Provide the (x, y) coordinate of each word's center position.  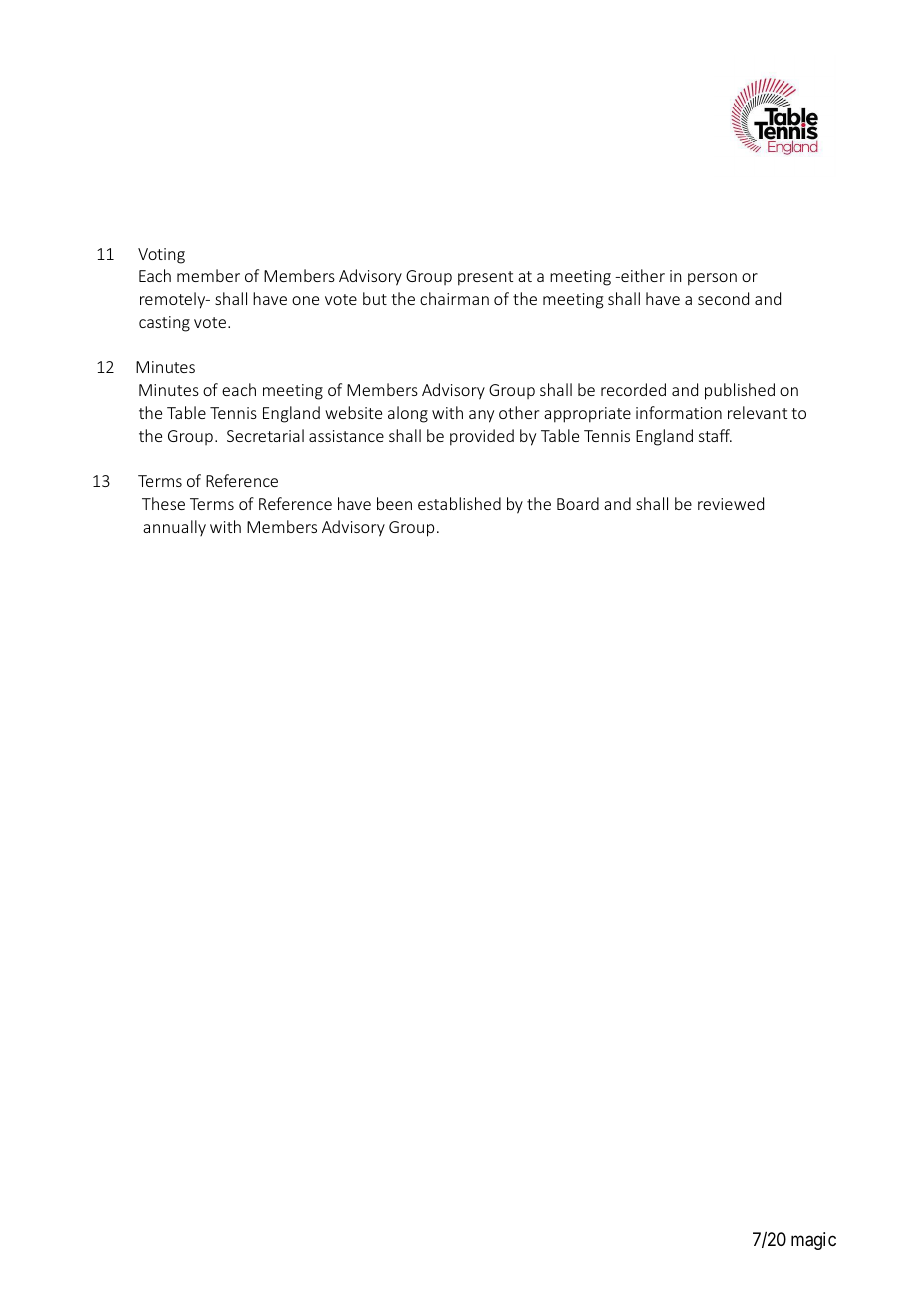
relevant (757, 412)
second (723, 298)
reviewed (731, 503)
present (485, 278)
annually (174, 528)
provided (482, 437)
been (394, 503)
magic (813, 1241)
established (459, 503)
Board (578, 503)
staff (715, 435)
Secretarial (265, 435)
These (163, 503)
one (305, 300)
